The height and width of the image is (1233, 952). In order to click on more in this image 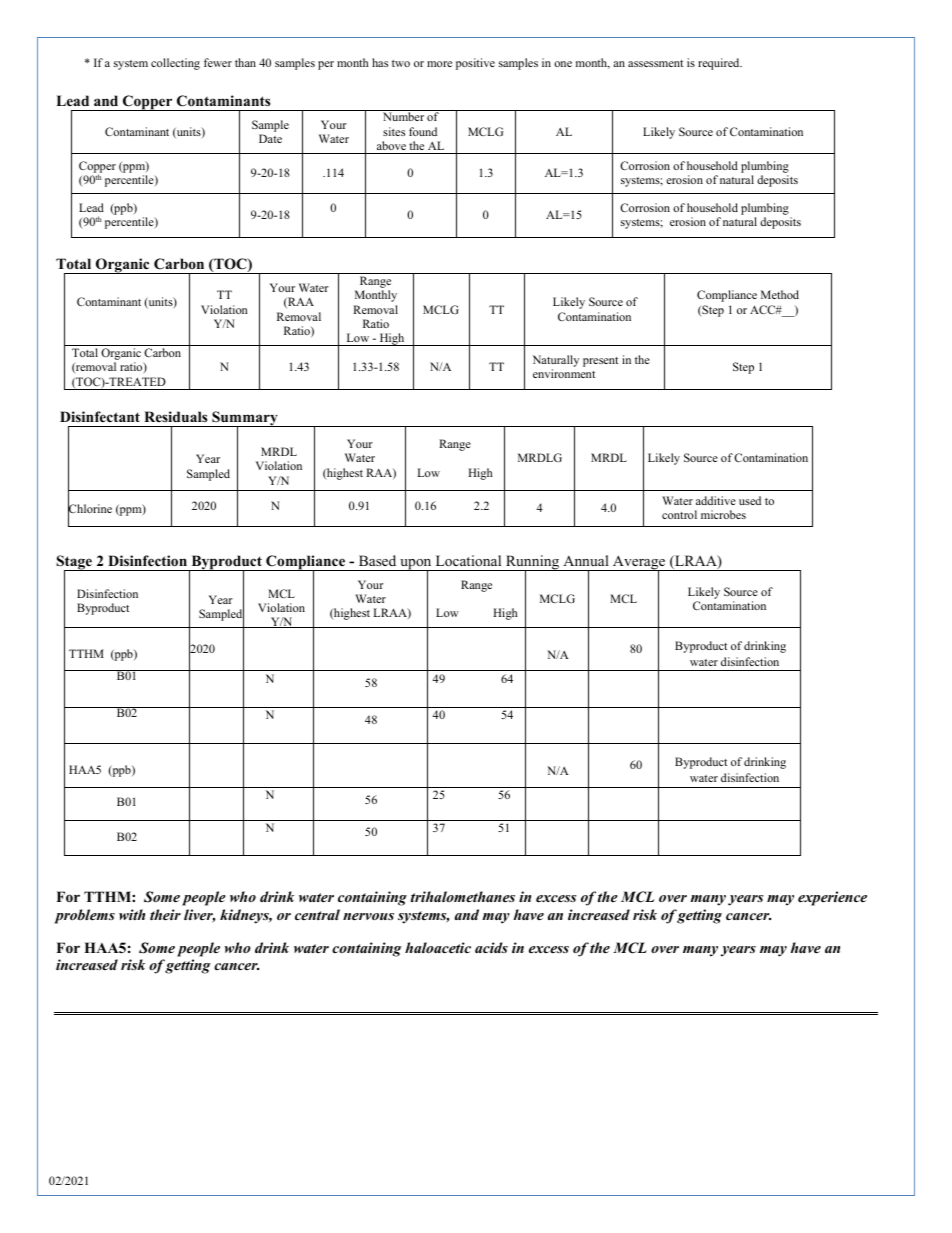, I will do `click(439, 64)`.
